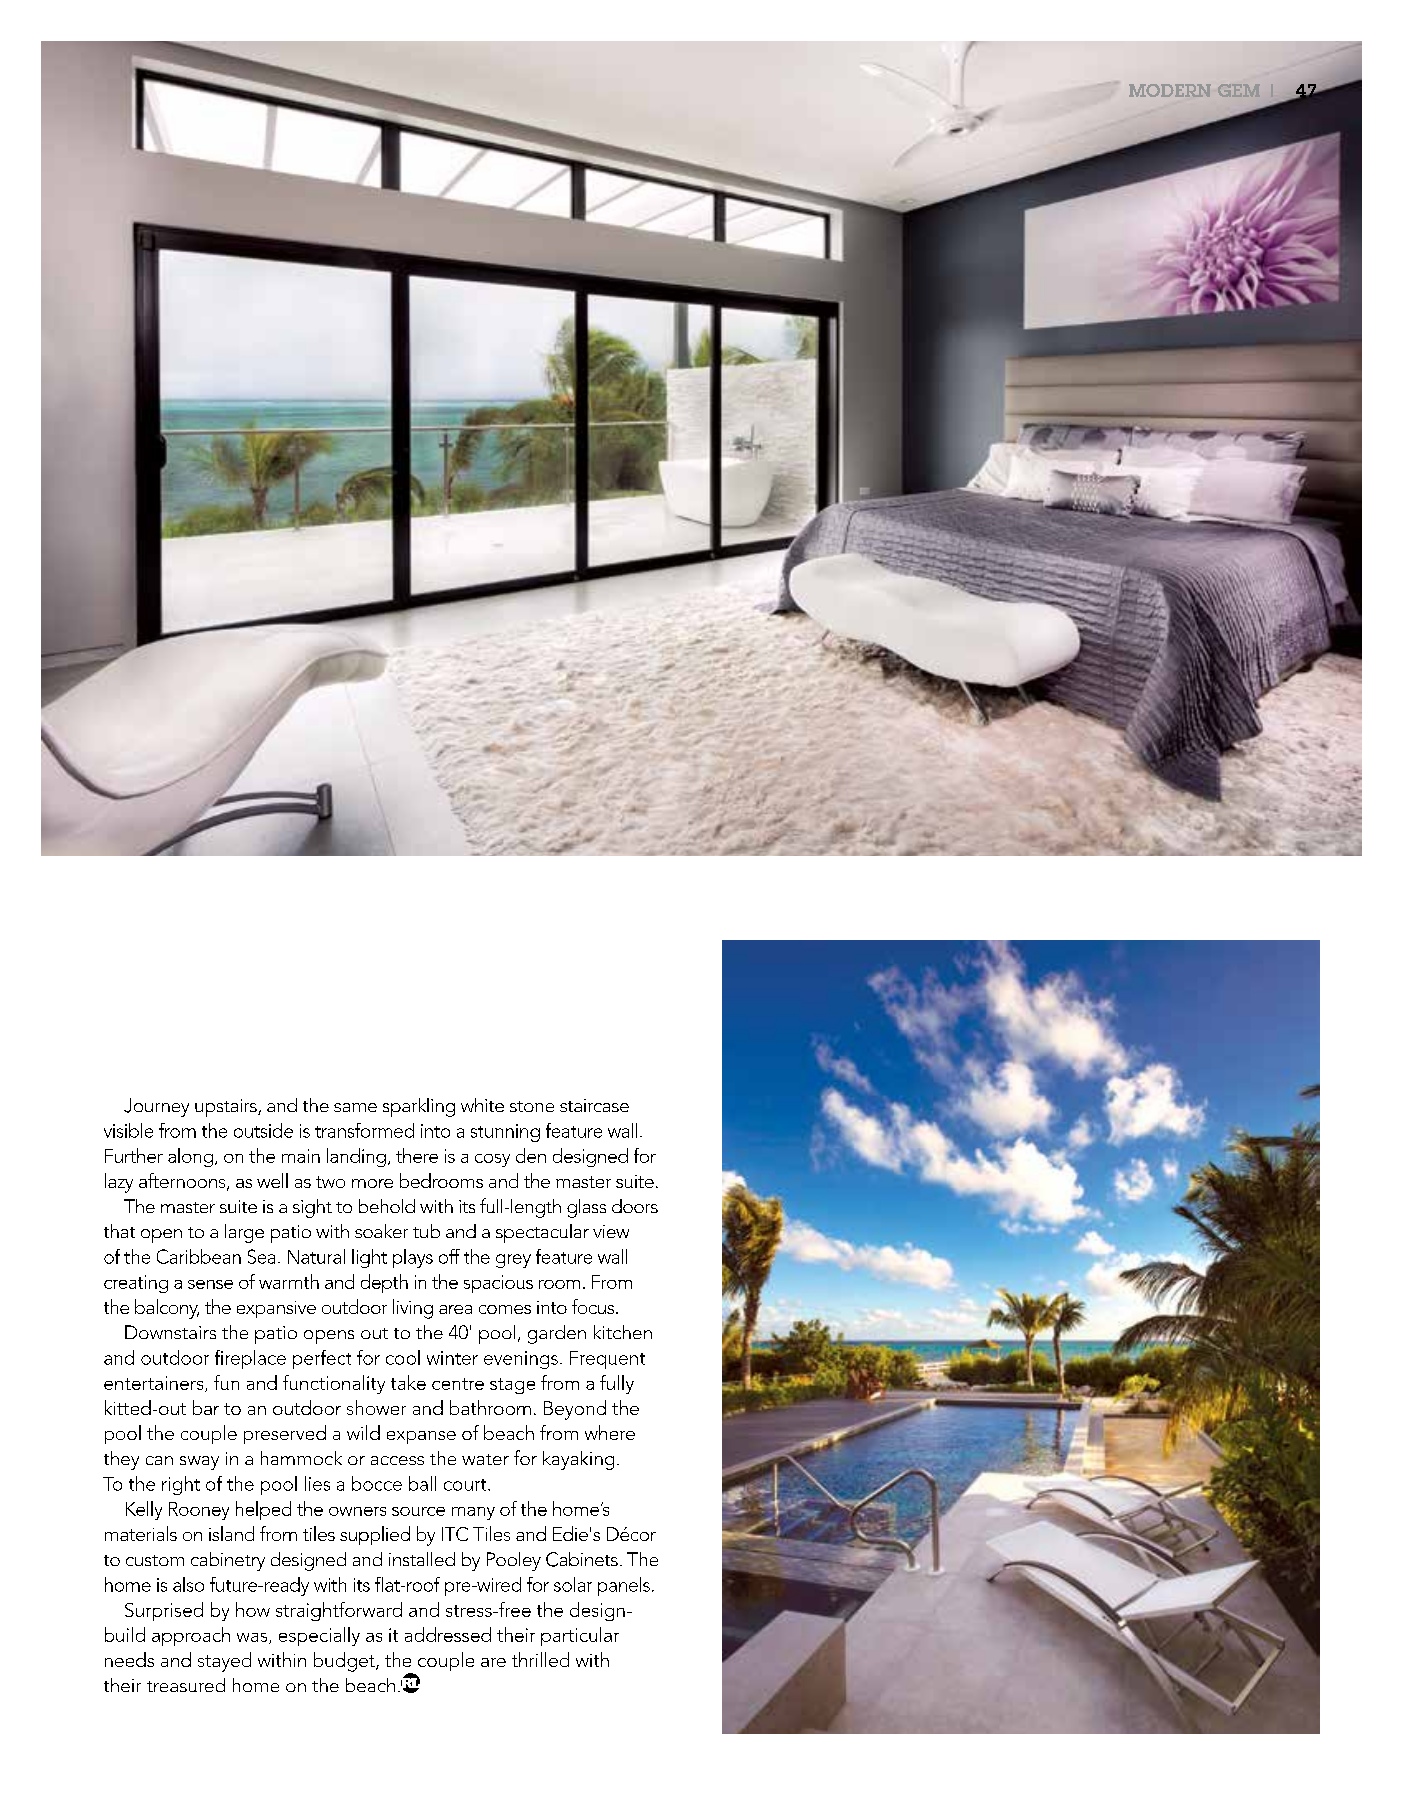 Image resolution: width=1403 pixels, height=1816 pixels. Describe the element at coordinates (532, 1106) in the screenshot. I see `stone` at that location.
